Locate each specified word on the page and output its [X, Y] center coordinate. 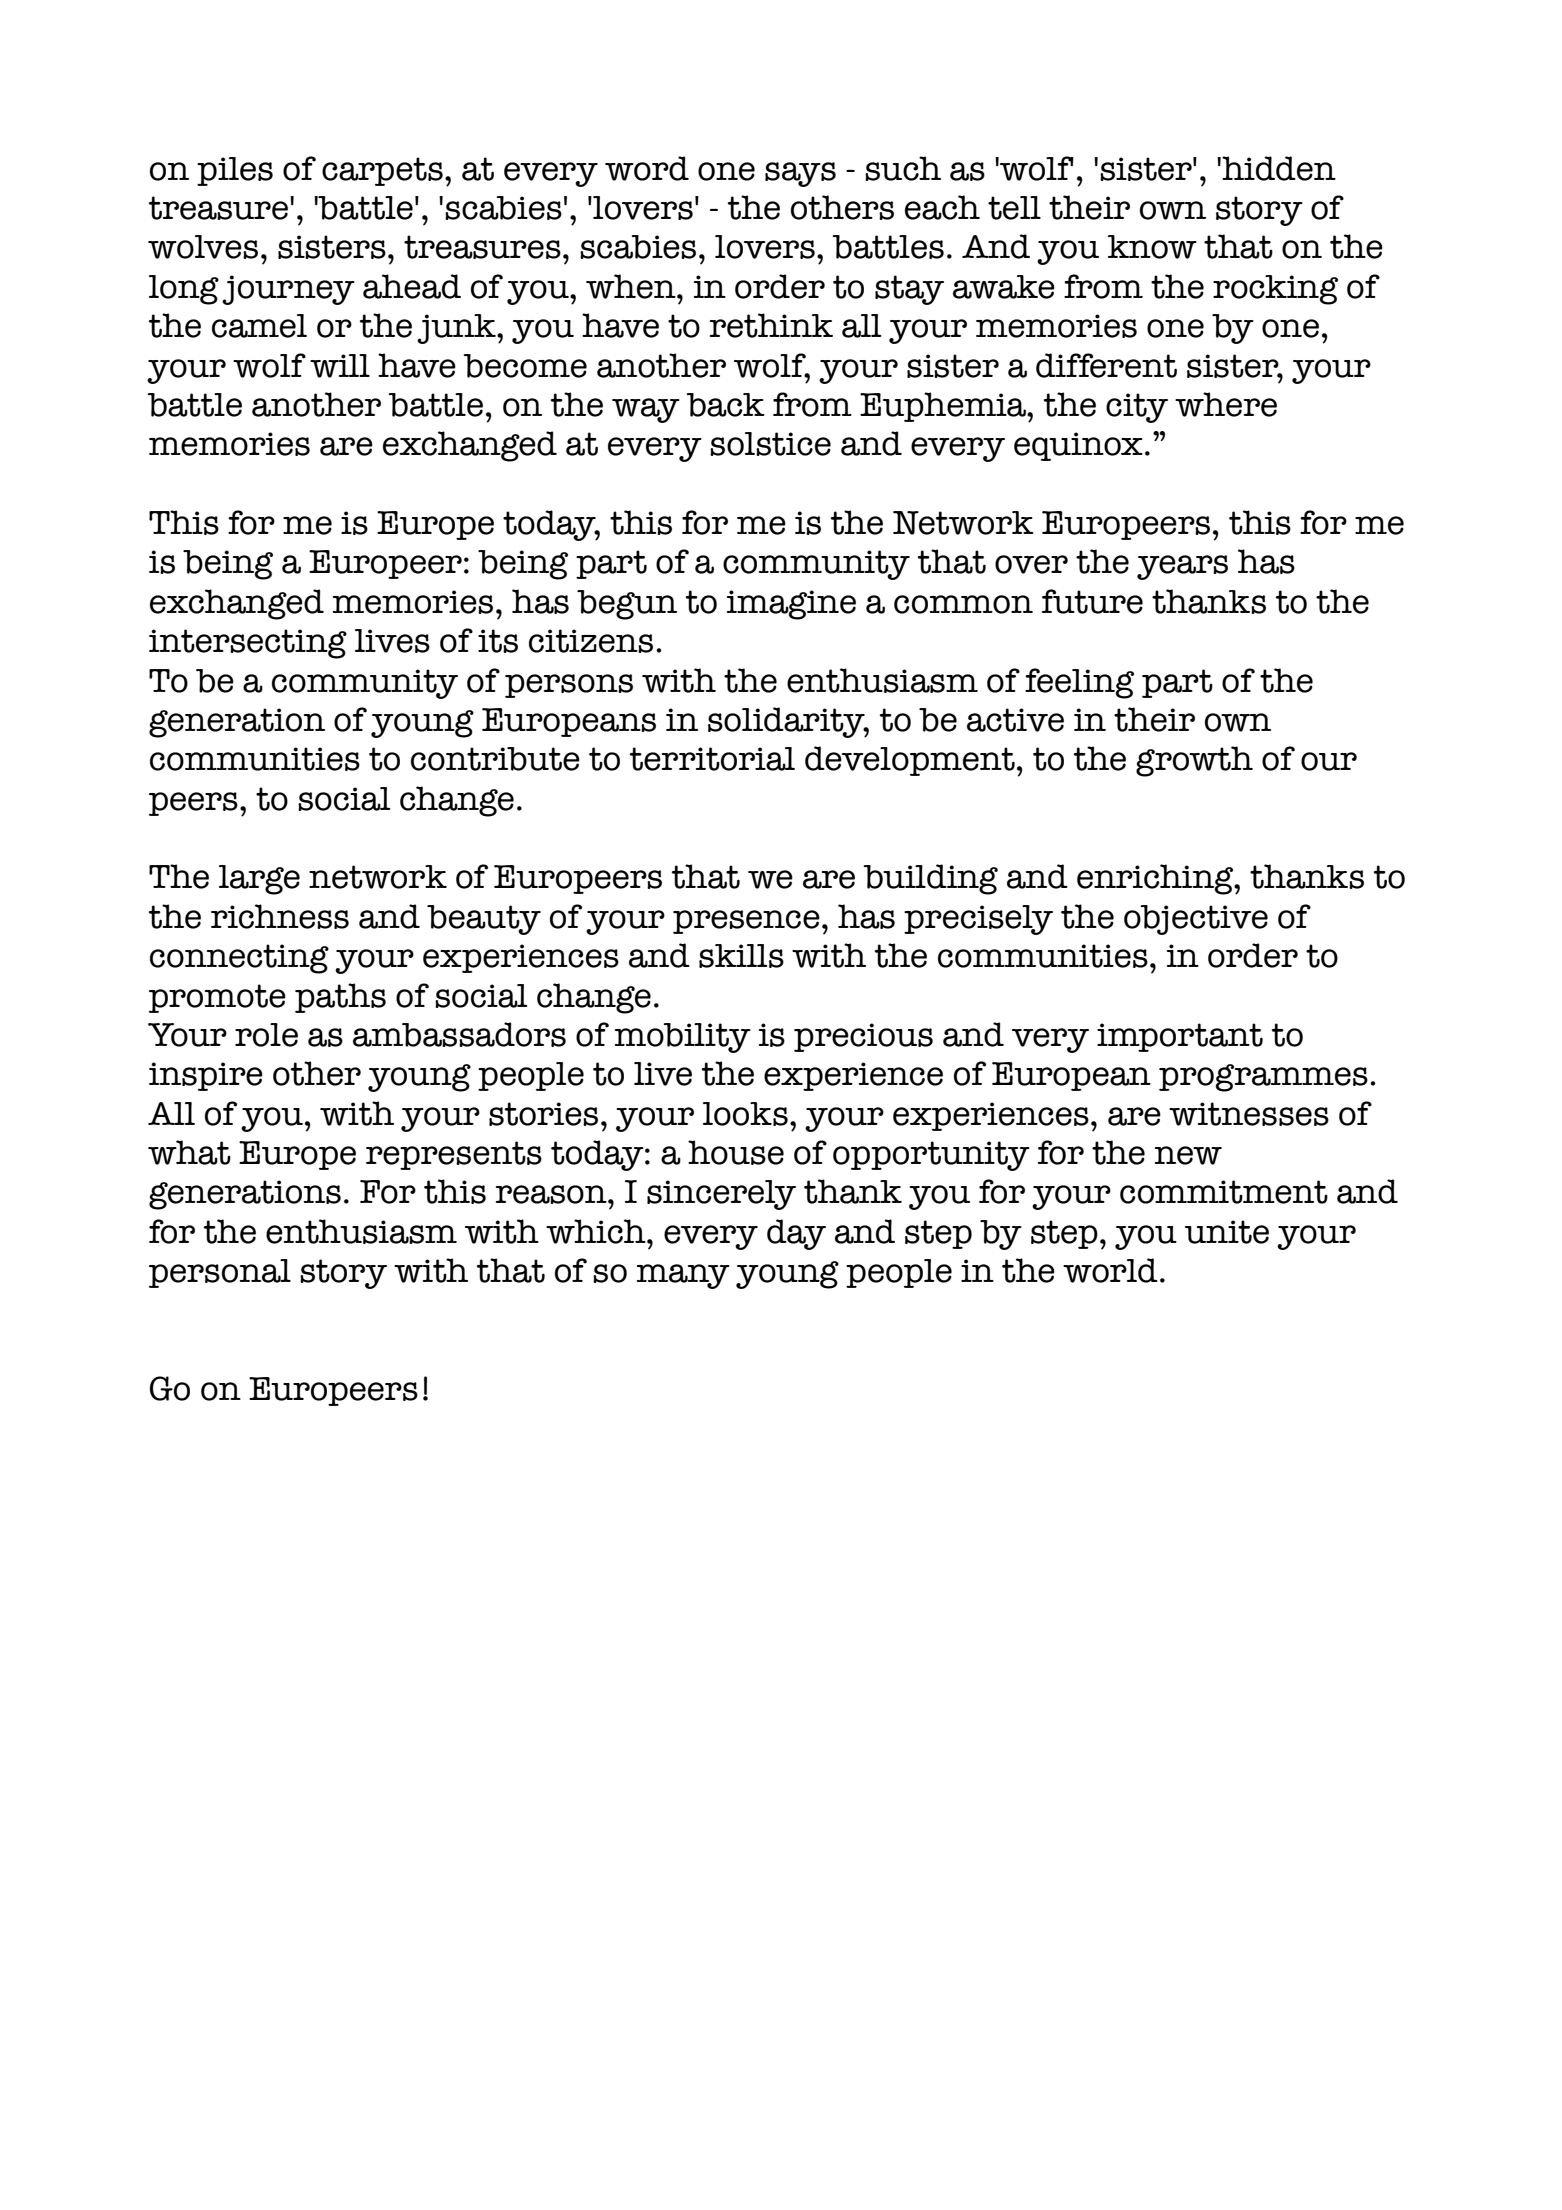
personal [220, 1273]
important [1180, 1037]
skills [741, 956]
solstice [770, 444]
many [683, 1276]
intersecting [248, 644]
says [800, 174]
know [1152, 247]
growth [1194, 761]
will [340, 366]
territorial [712, 759]
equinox [1078, 446]
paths [340, 998]
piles [235, 171]
